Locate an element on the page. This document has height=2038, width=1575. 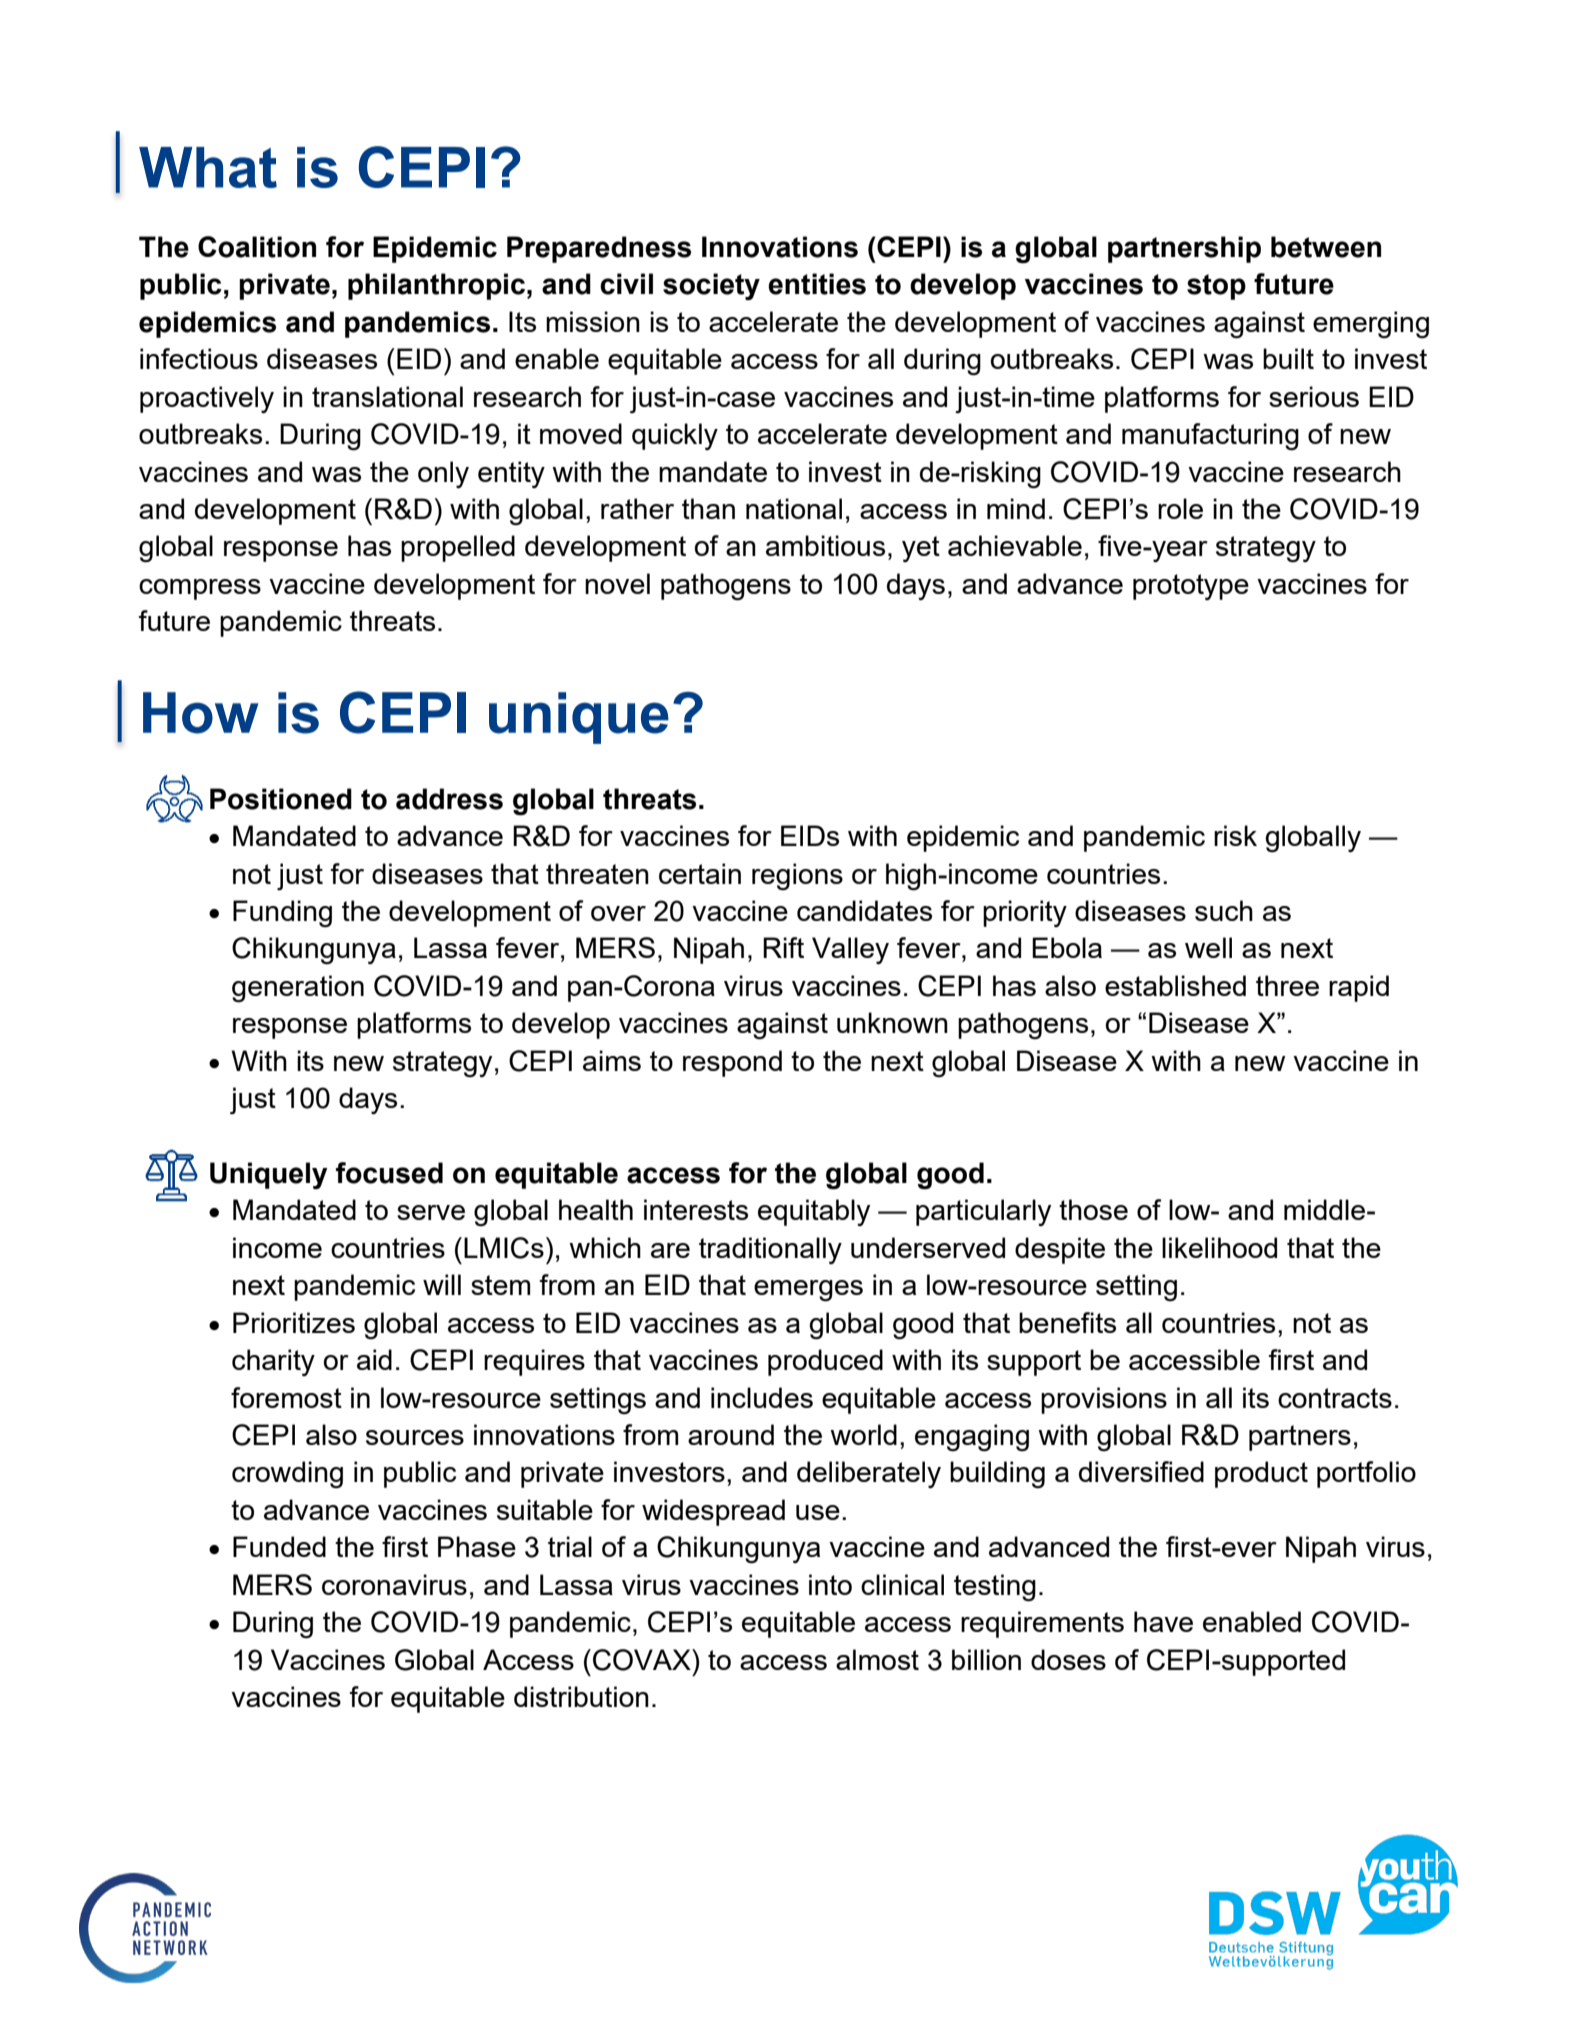
How is located at coordinates (201, 713).
